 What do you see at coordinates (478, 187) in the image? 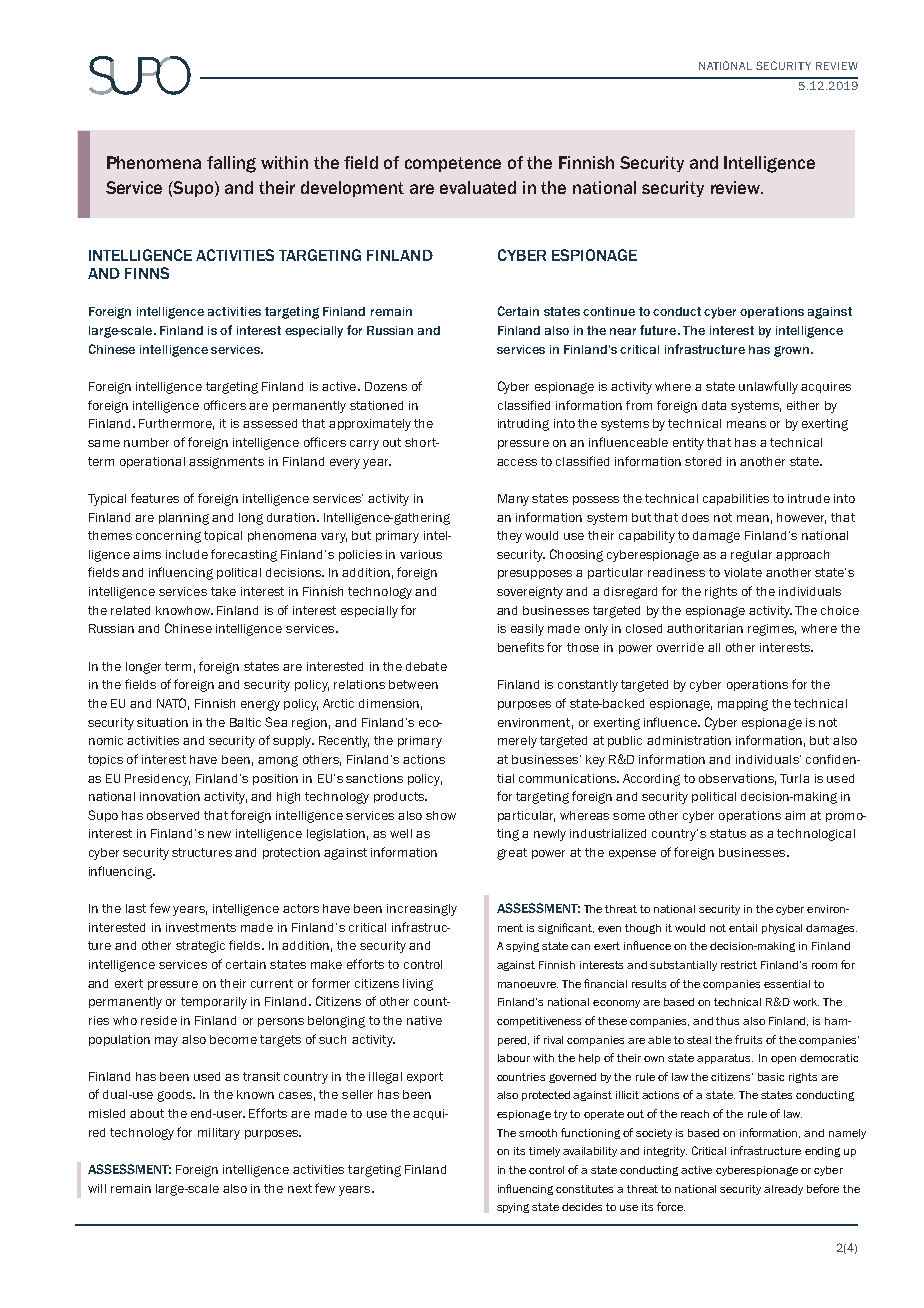
I see `evaluated` at bounding box center [478, 187].
